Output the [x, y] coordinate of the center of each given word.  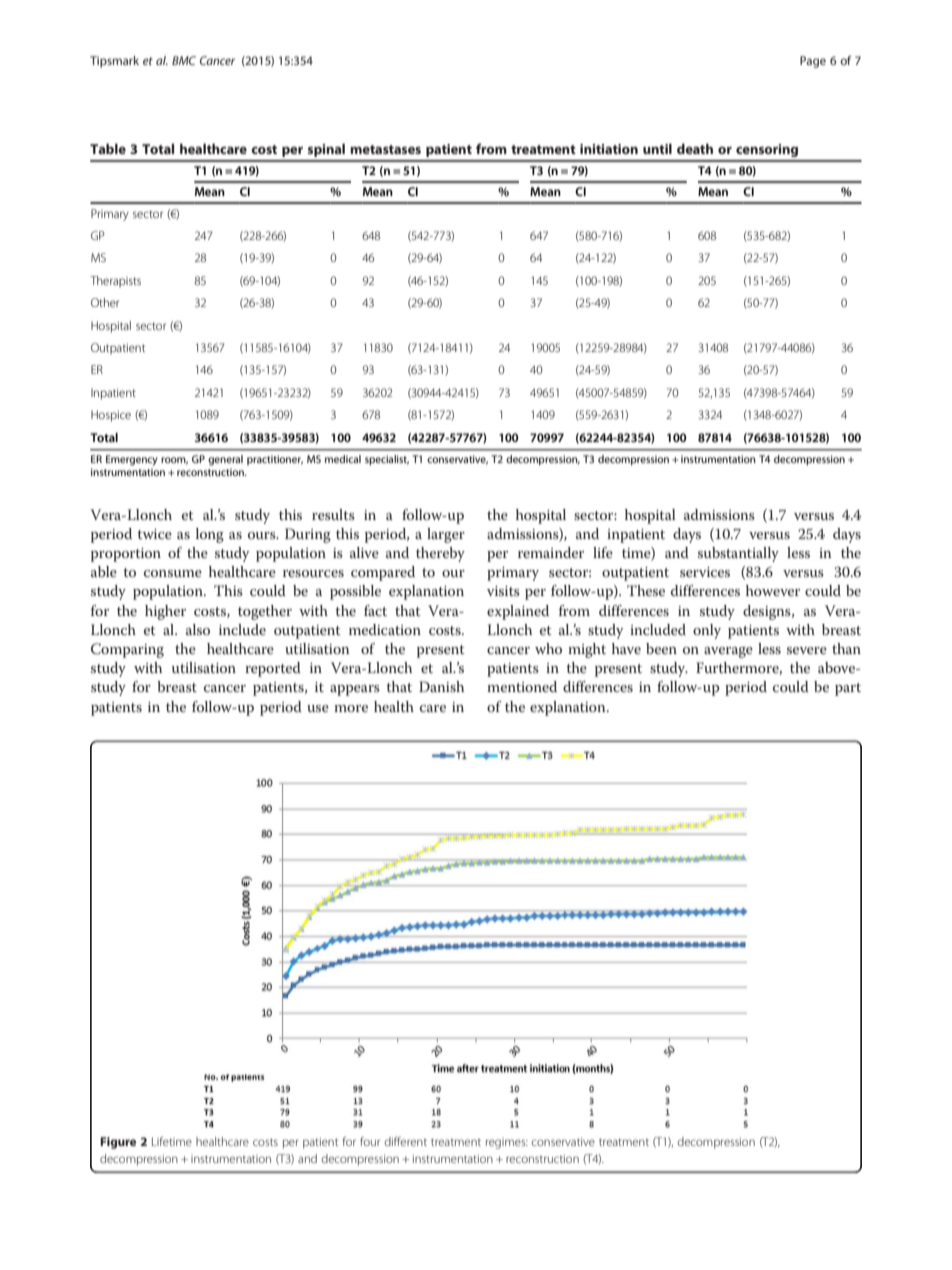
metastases [385, 149]
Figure [118, 1143]
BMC [184, 60]
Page [813, 62]
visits [503, 591]
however [773, 590]
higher [165, 612]
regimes [507, 1143]
